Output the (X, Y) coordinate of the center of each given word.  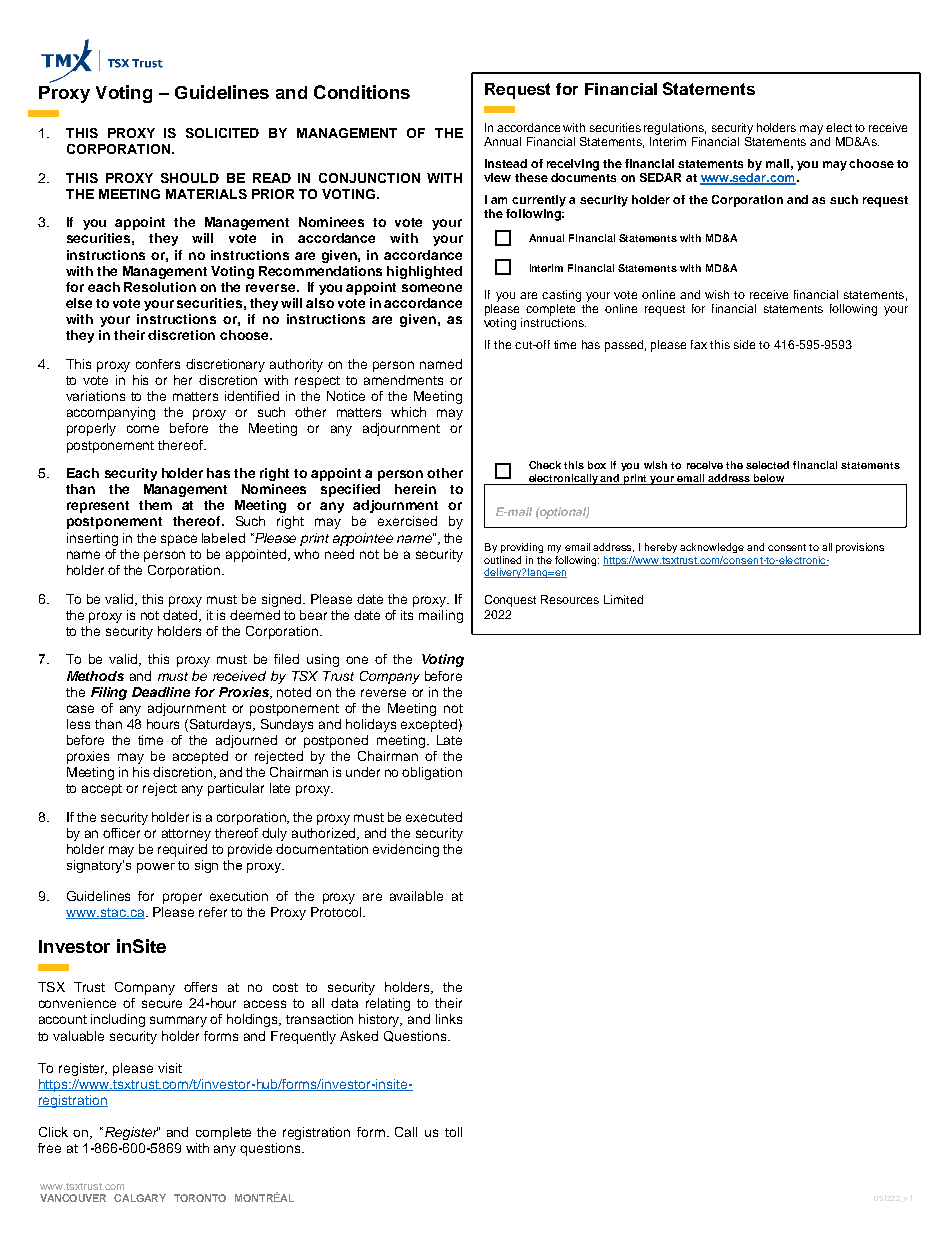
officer (121, 833)
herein (415, 489)
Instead (506, 163)
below (769, 478)
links (449, 1019)
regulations (675, 129)
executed (434, 817)
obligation (432, 773)
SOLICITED (222, 133)
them (155, 505)
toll (453, 1132)
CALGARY (140, 1198)
